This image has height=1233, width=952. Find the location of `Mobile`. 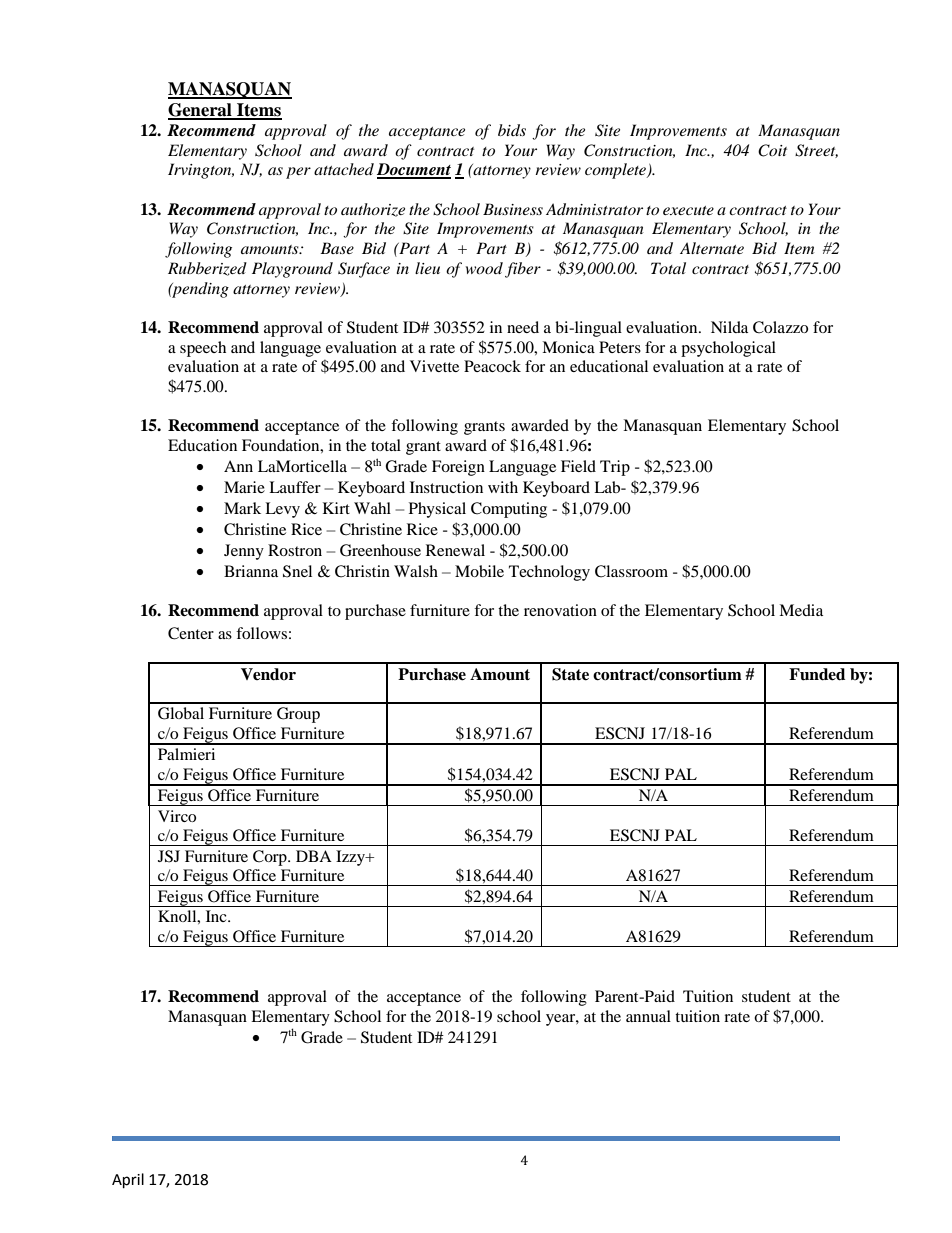

Mobile is located at coordinates (479, 571).
